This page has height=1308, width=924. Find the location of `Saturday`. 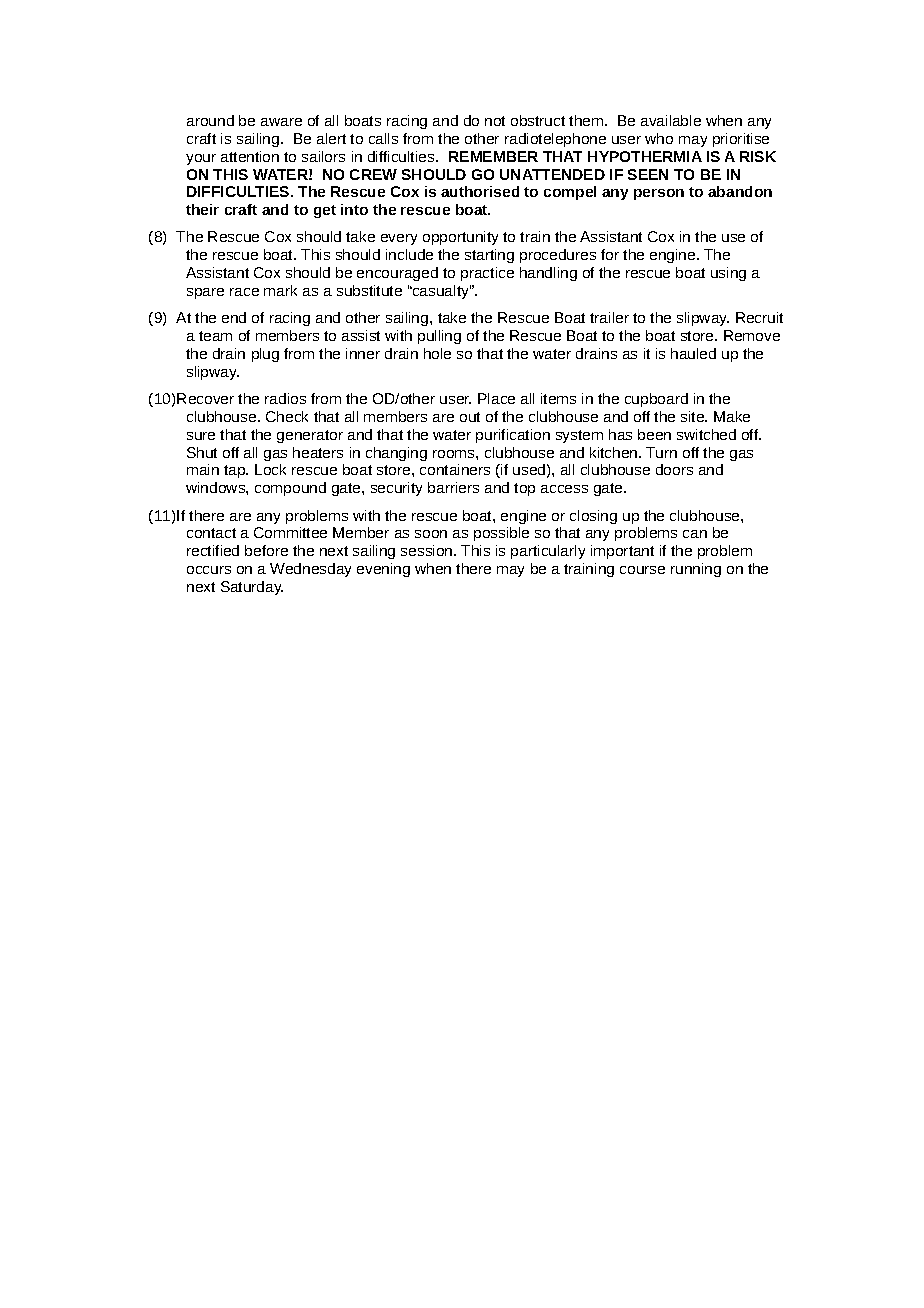

Saturday is located at coordinates (252, 588).
